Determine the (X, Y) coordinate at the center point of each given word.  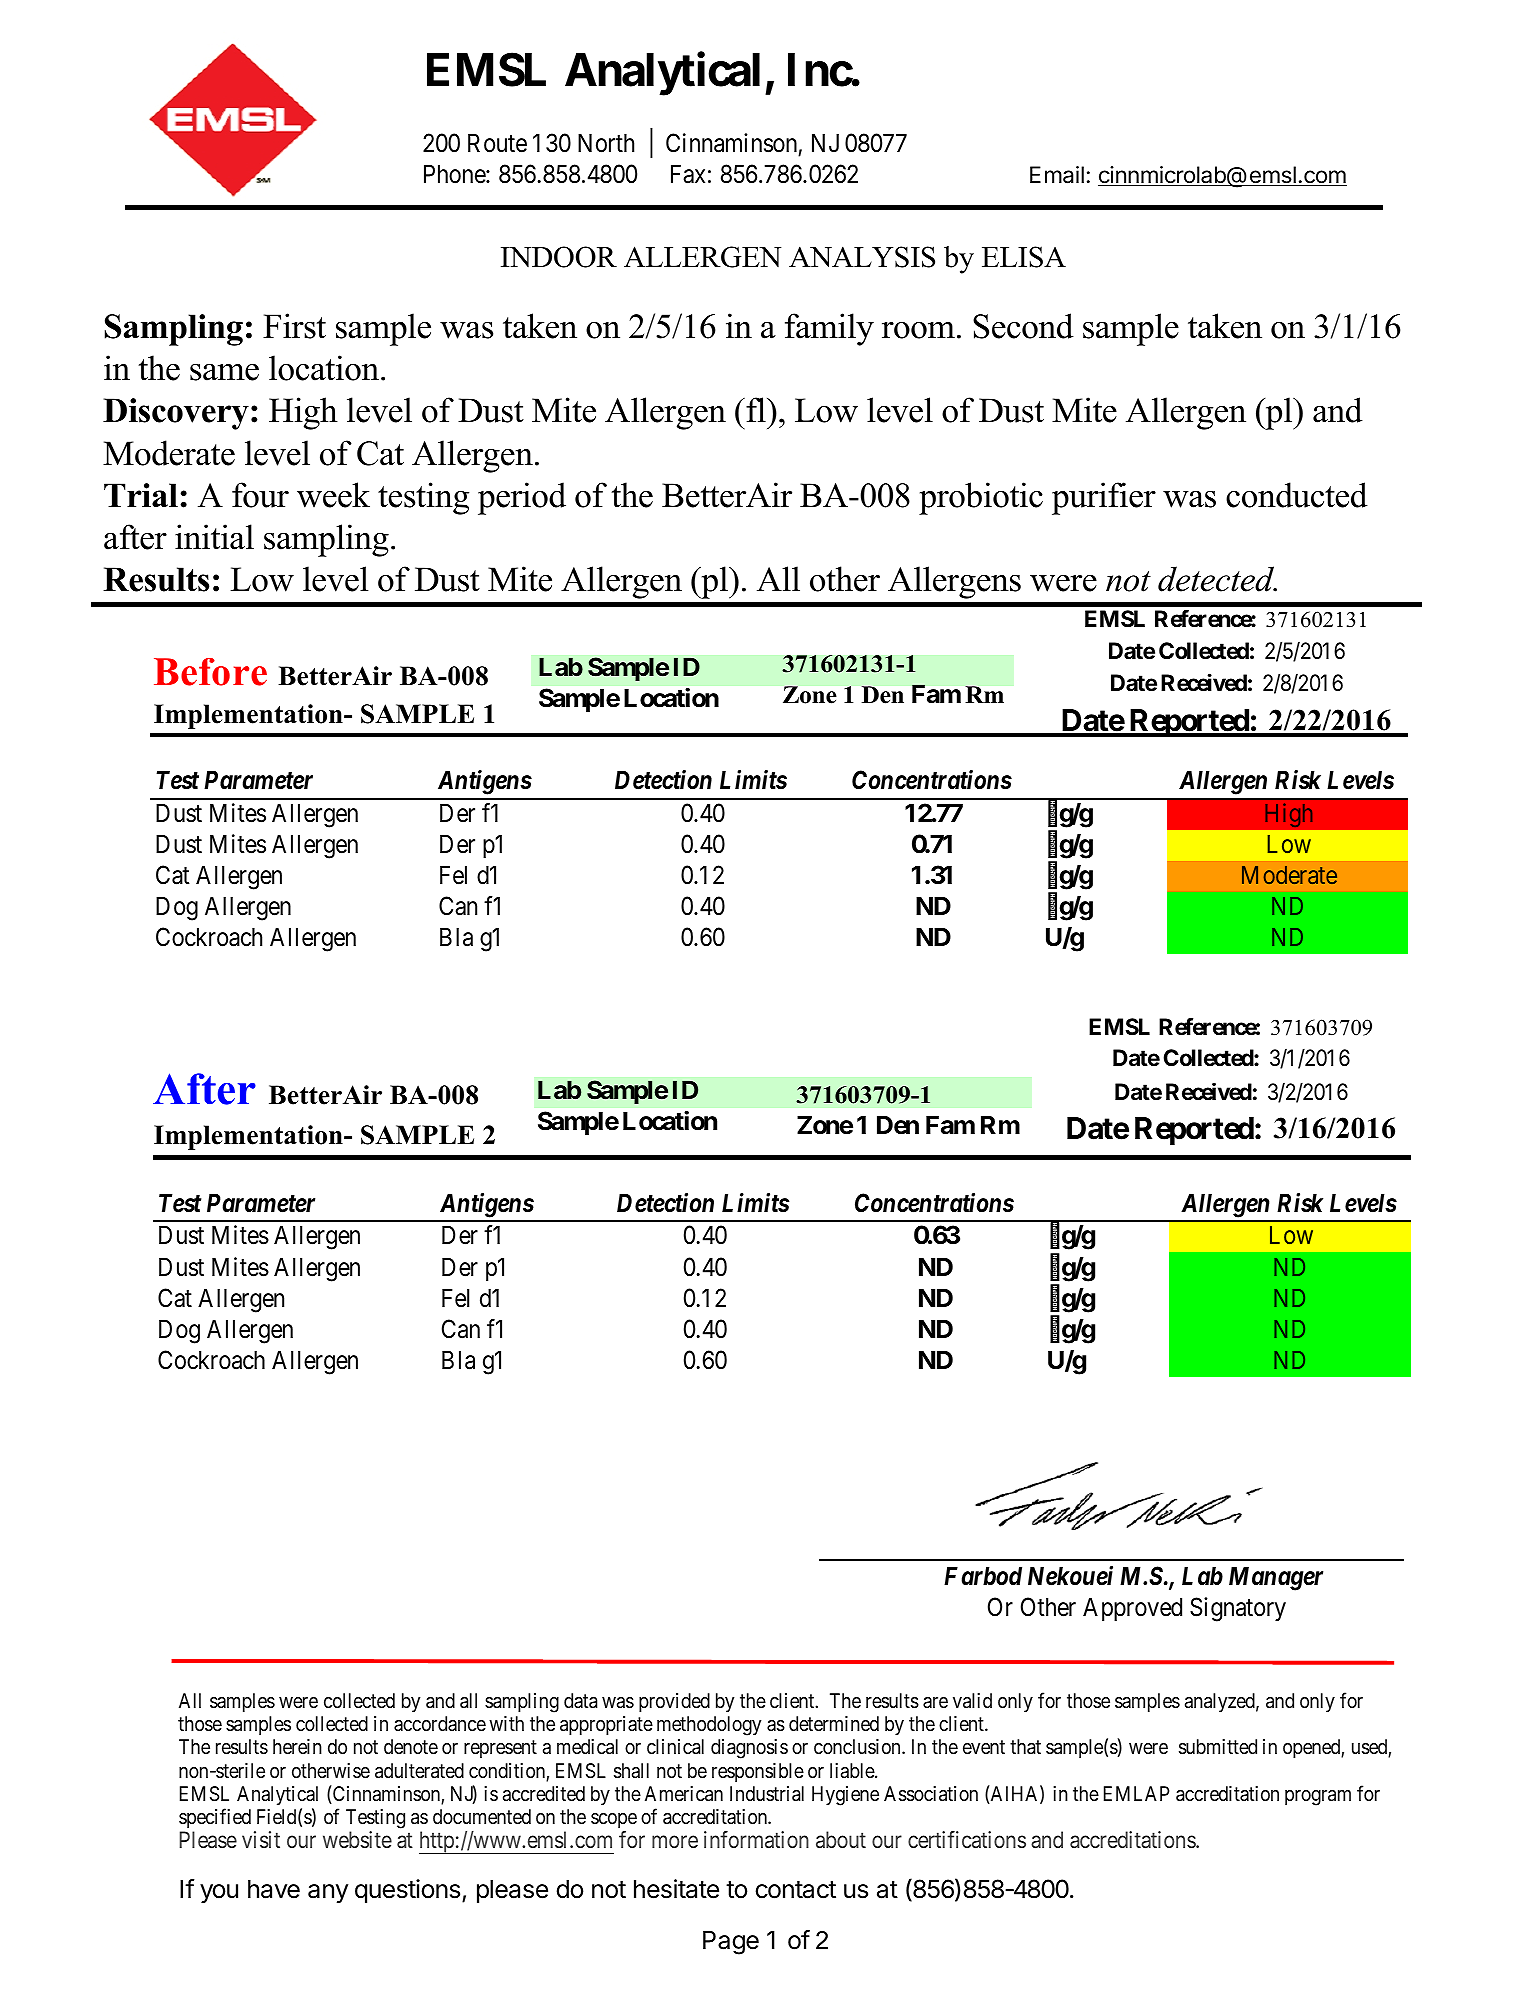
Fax (688, 174)
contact (796, 1890)
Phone (455, 174)
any (328, 1893)
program (1318, 1798)
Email (1057, 175)
